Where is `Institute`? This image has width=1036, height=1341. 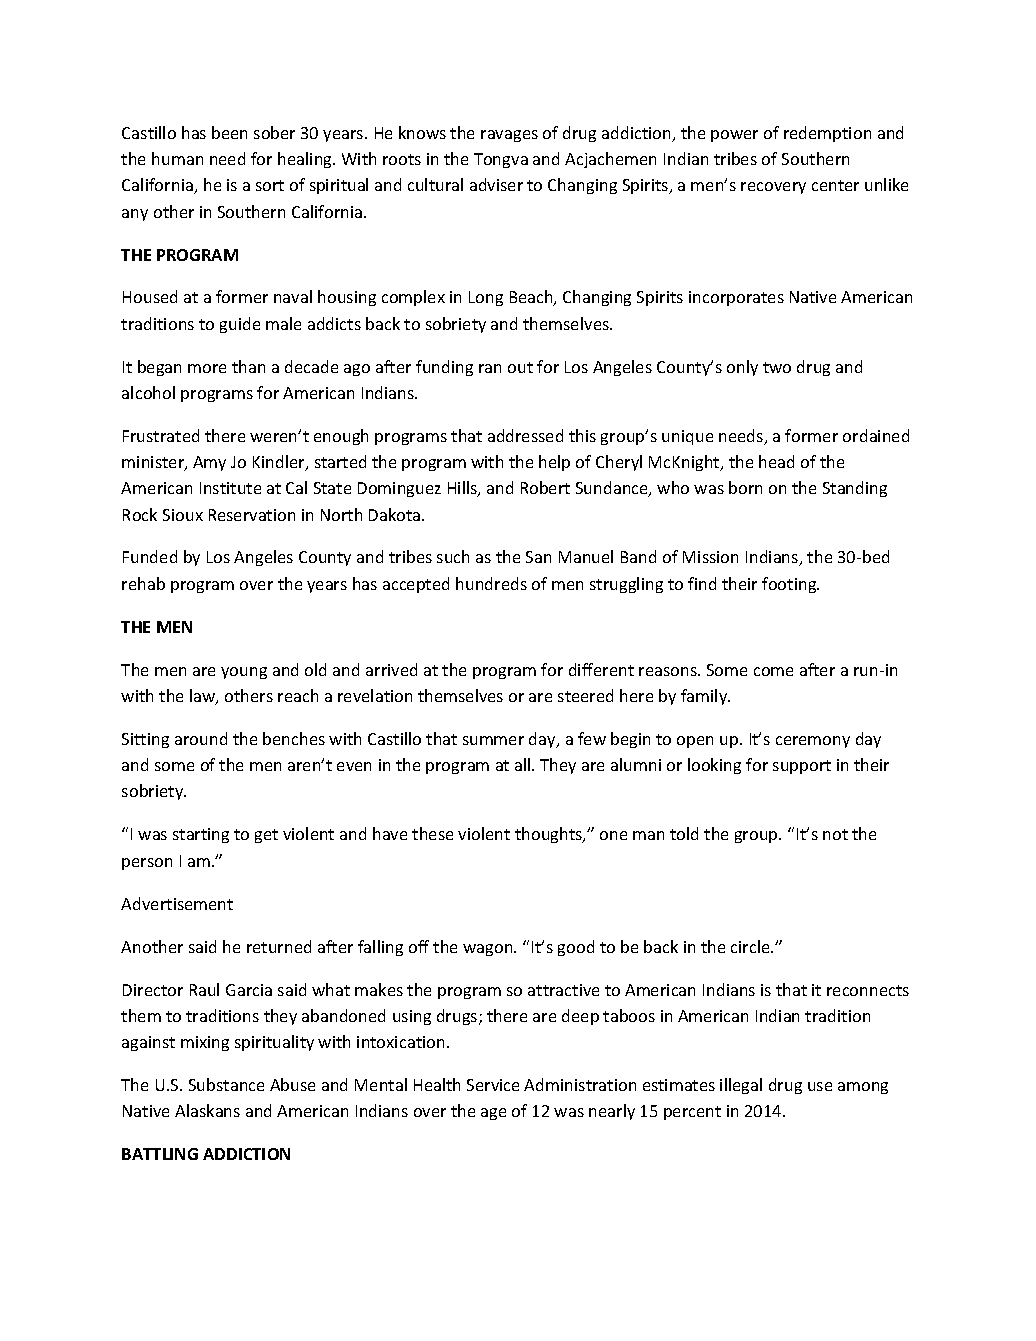
Institute is located at coordinates (230, 488).
